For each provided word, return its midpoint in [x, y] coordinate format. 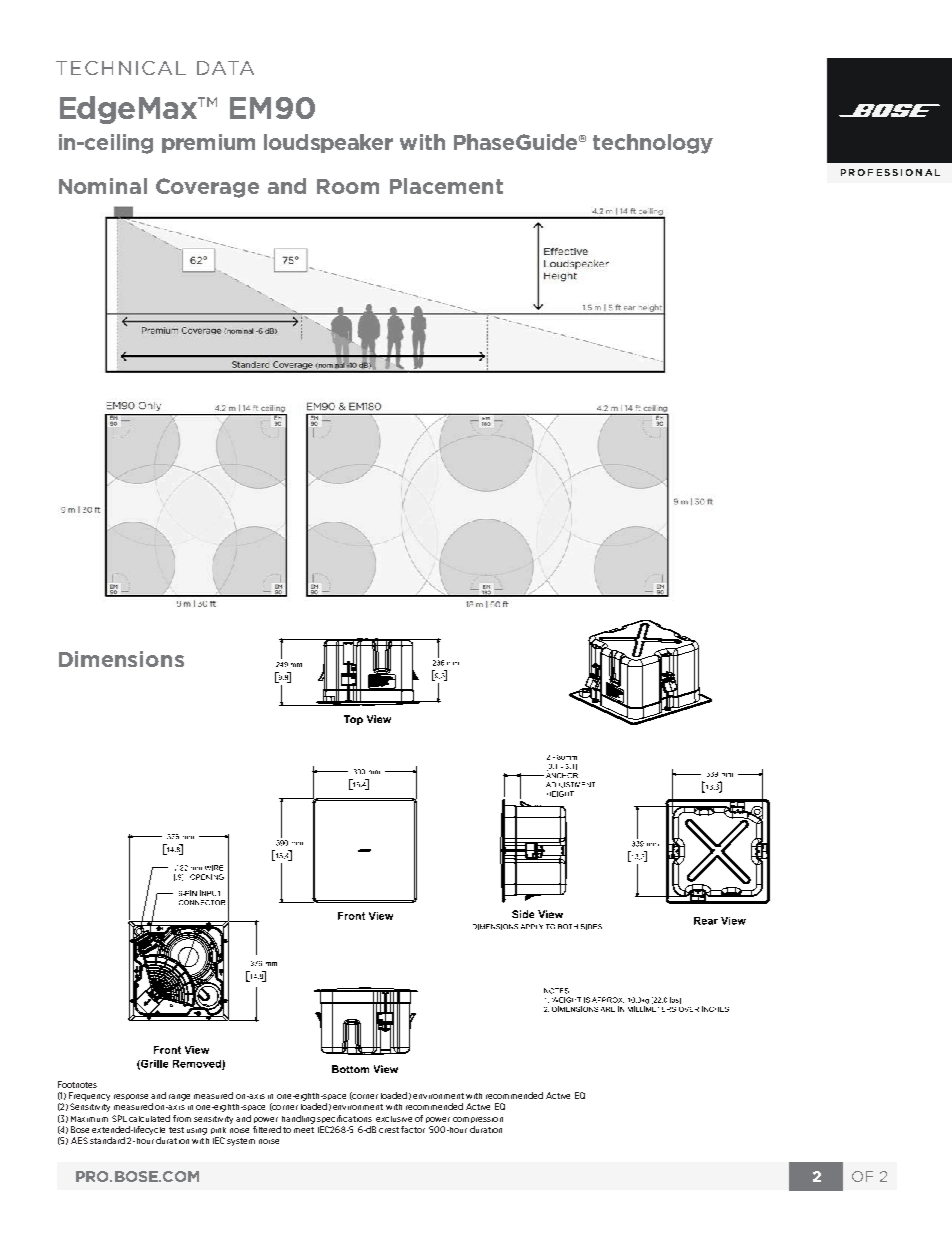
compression [478, 1120]
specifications [344, 1119]
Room [348, 186]
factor [413, 1129]
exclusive [394, 1119]
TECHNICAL [121, 68]
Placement [446, 186]
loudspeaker [328, 143]
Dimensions [121, 659]
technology [653, 144]
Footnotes [77, 1084]
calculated [149, 1118]
